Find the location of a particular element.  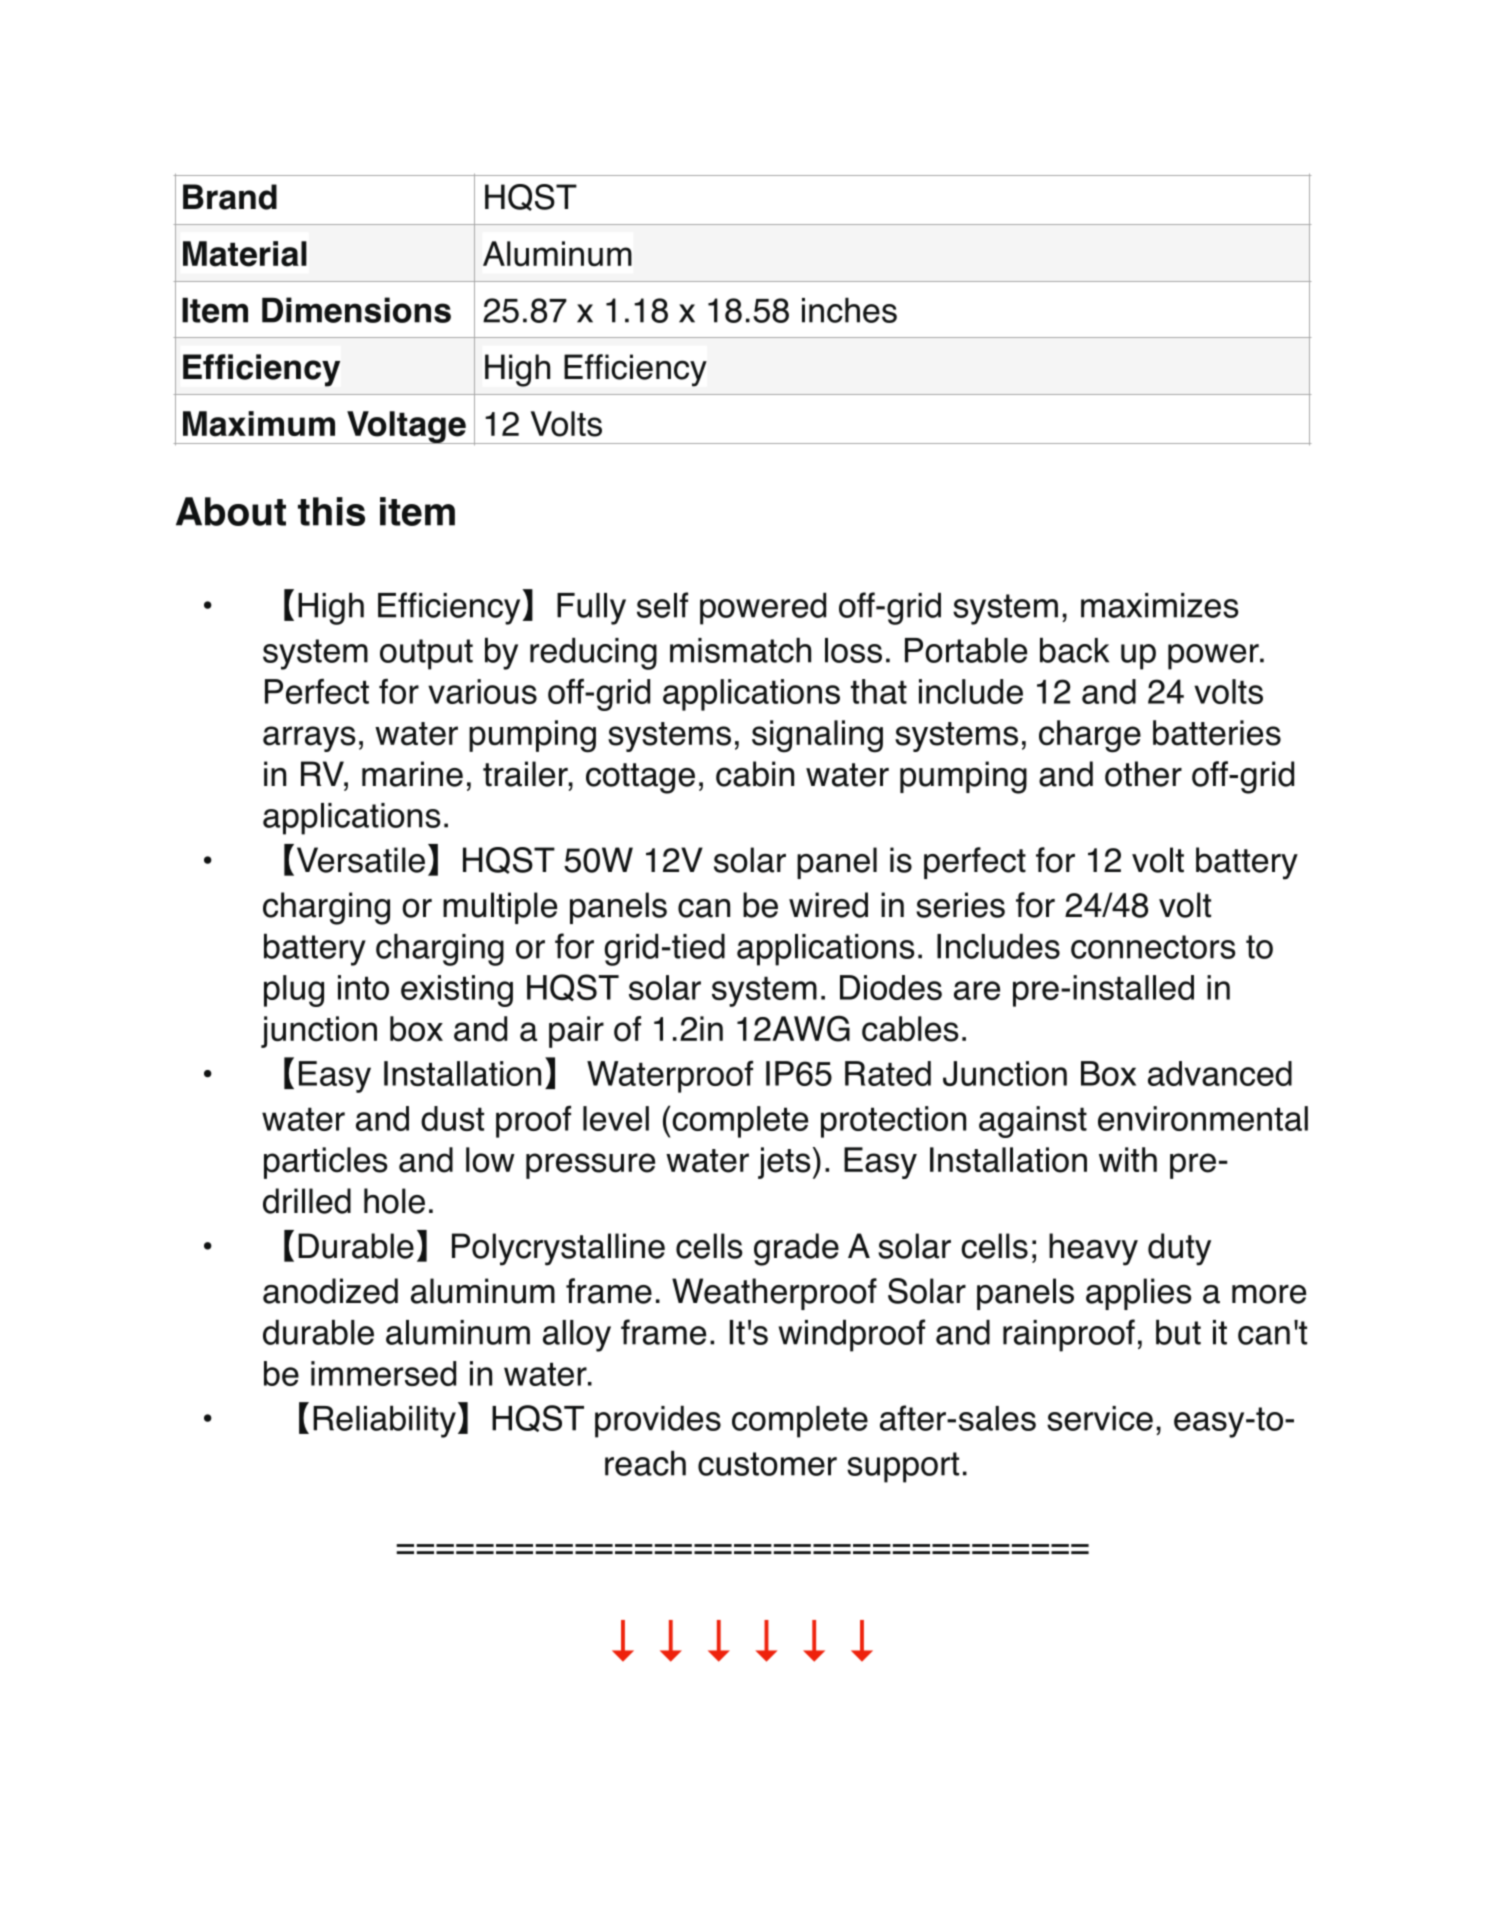

Material is located at coordinates (245, 254).
